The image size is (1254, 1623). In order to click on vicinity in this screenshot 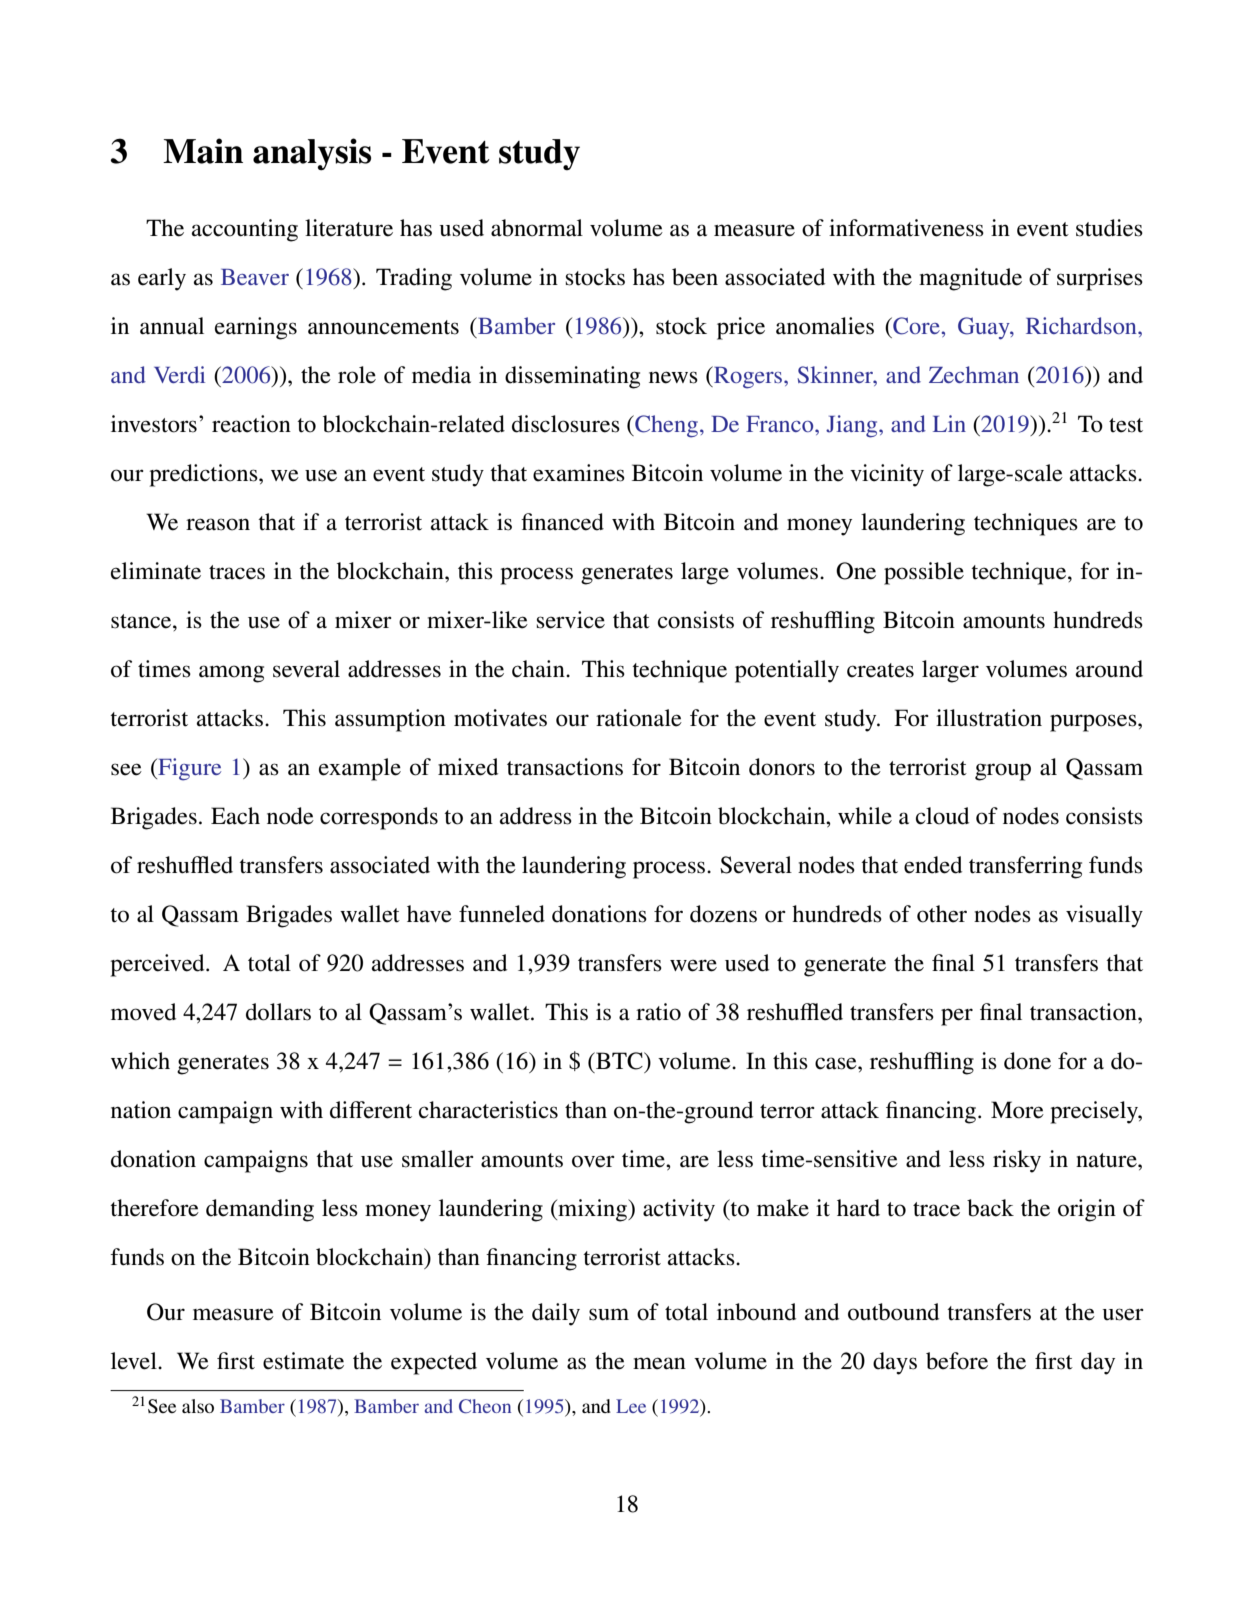, I will do `click(887, 475)`.
